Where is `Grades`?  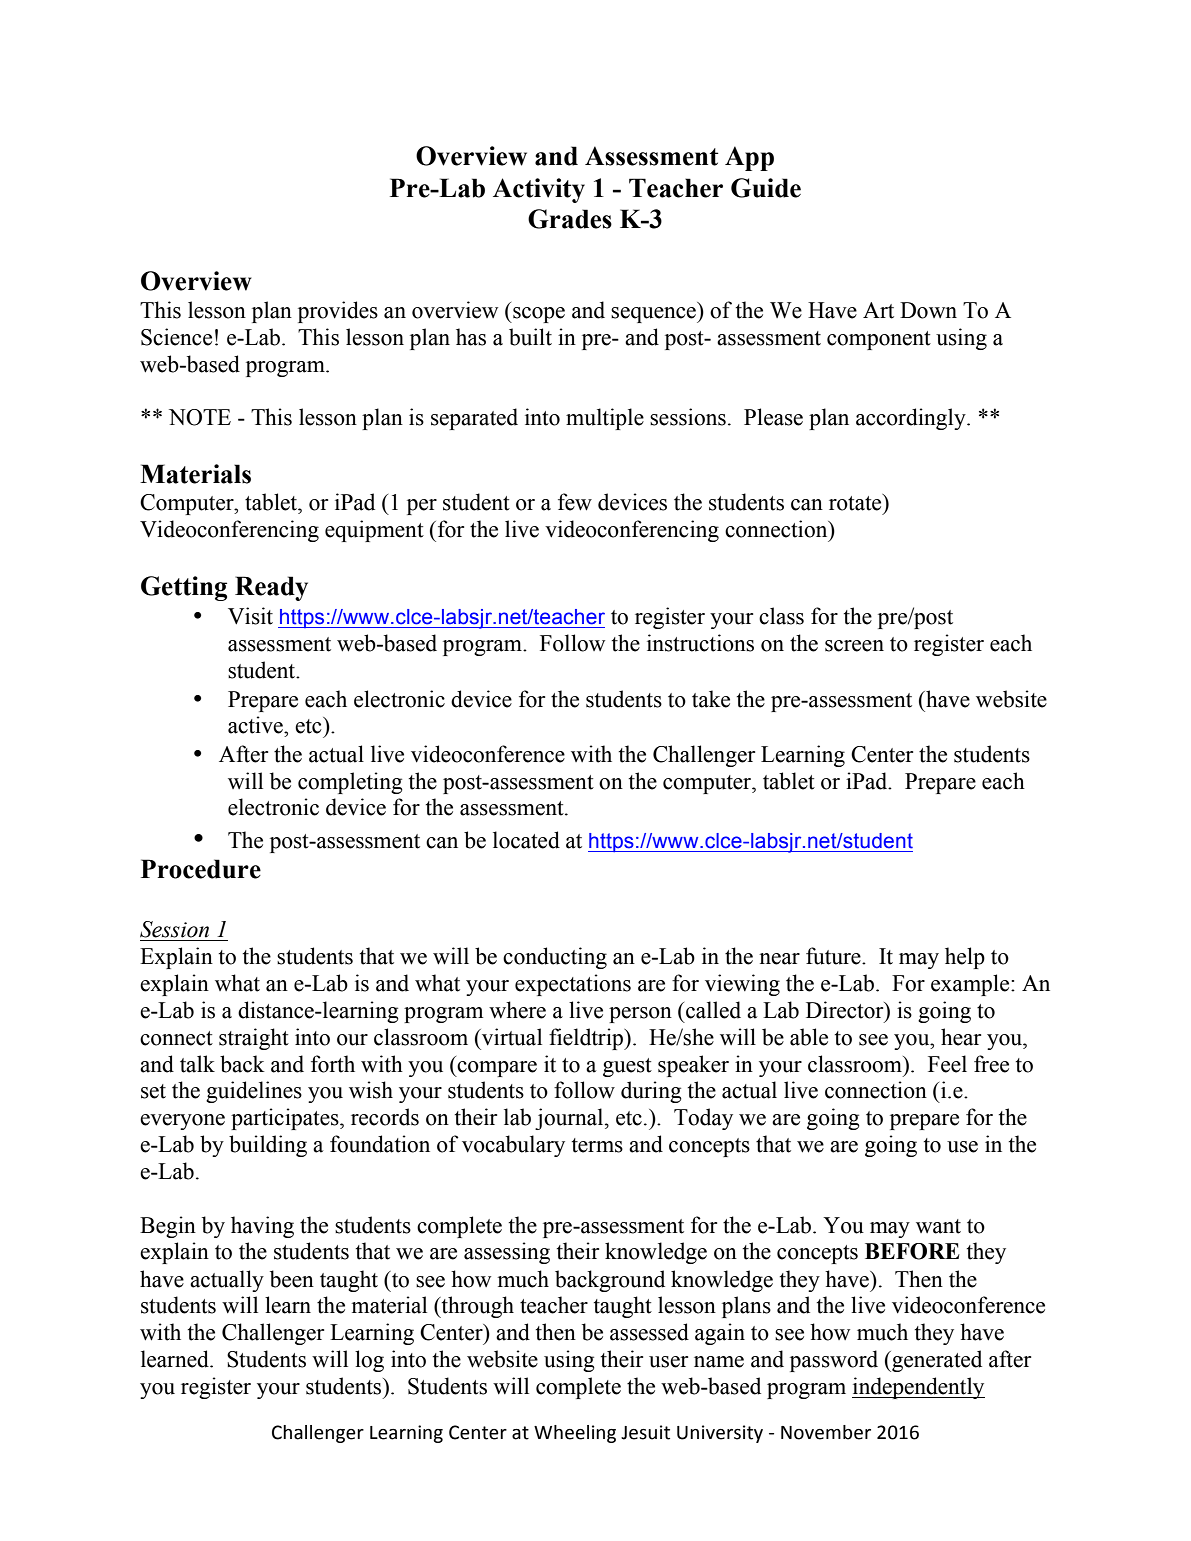
Grades is located at coordinates (570, 219).
